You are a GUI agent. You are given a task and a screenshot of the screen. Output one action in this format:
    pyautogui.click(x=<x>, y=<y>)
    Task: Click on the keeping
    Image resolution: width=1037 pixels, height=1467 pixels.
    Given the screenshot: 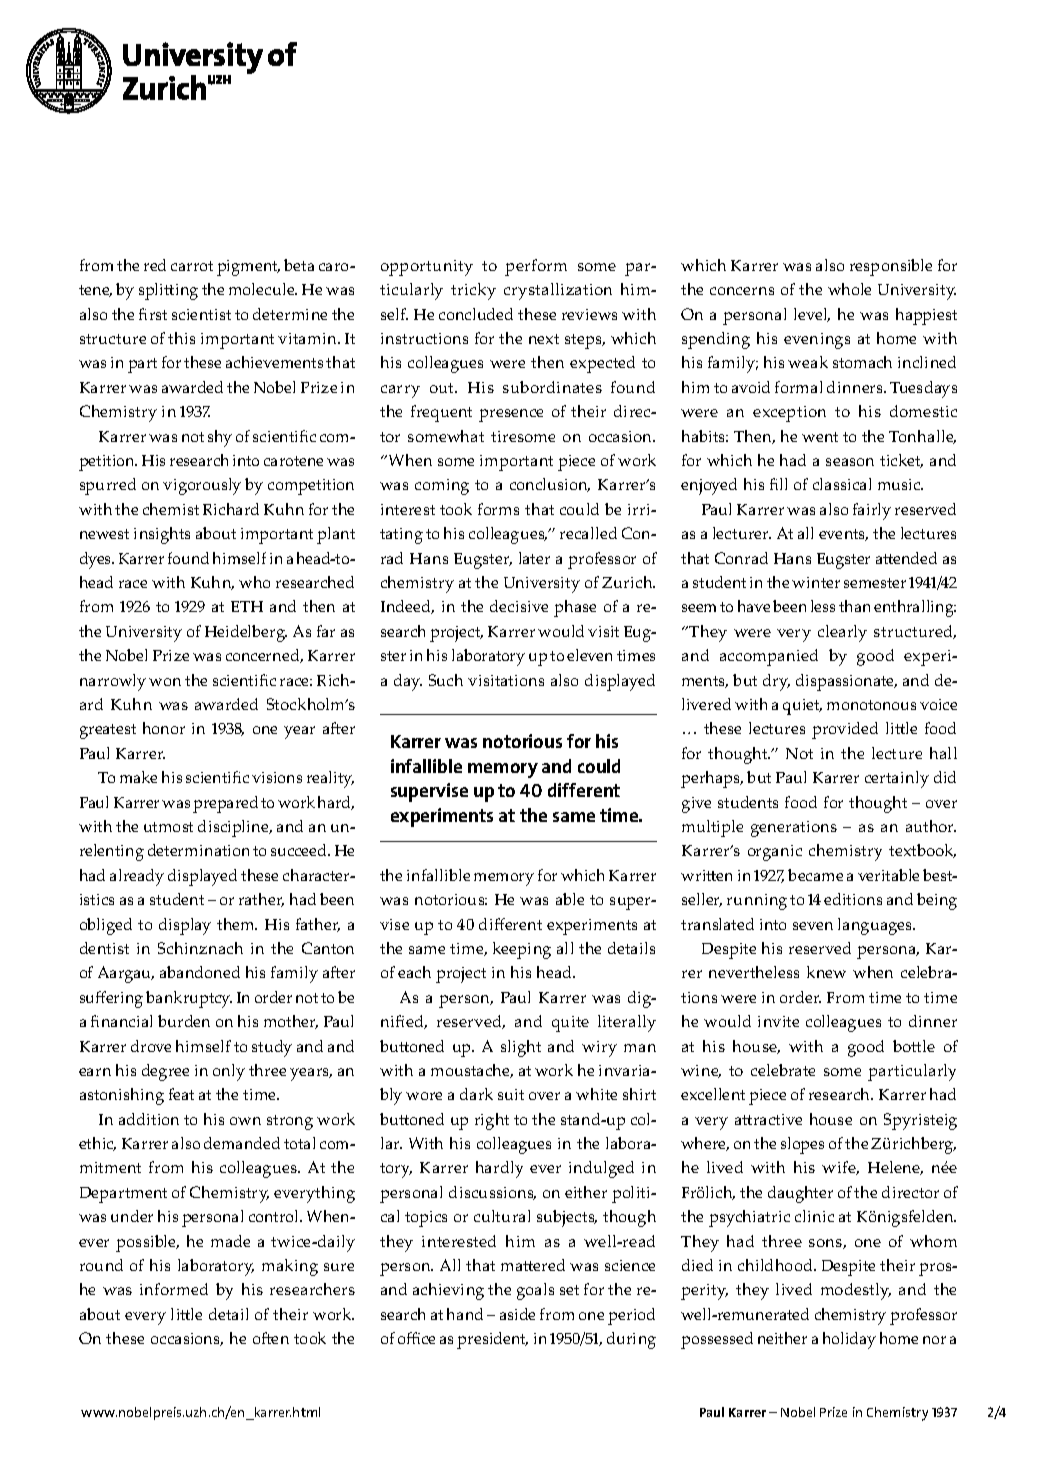 What is the action you would take?
    pyautogui.click(x=522, y=950)
